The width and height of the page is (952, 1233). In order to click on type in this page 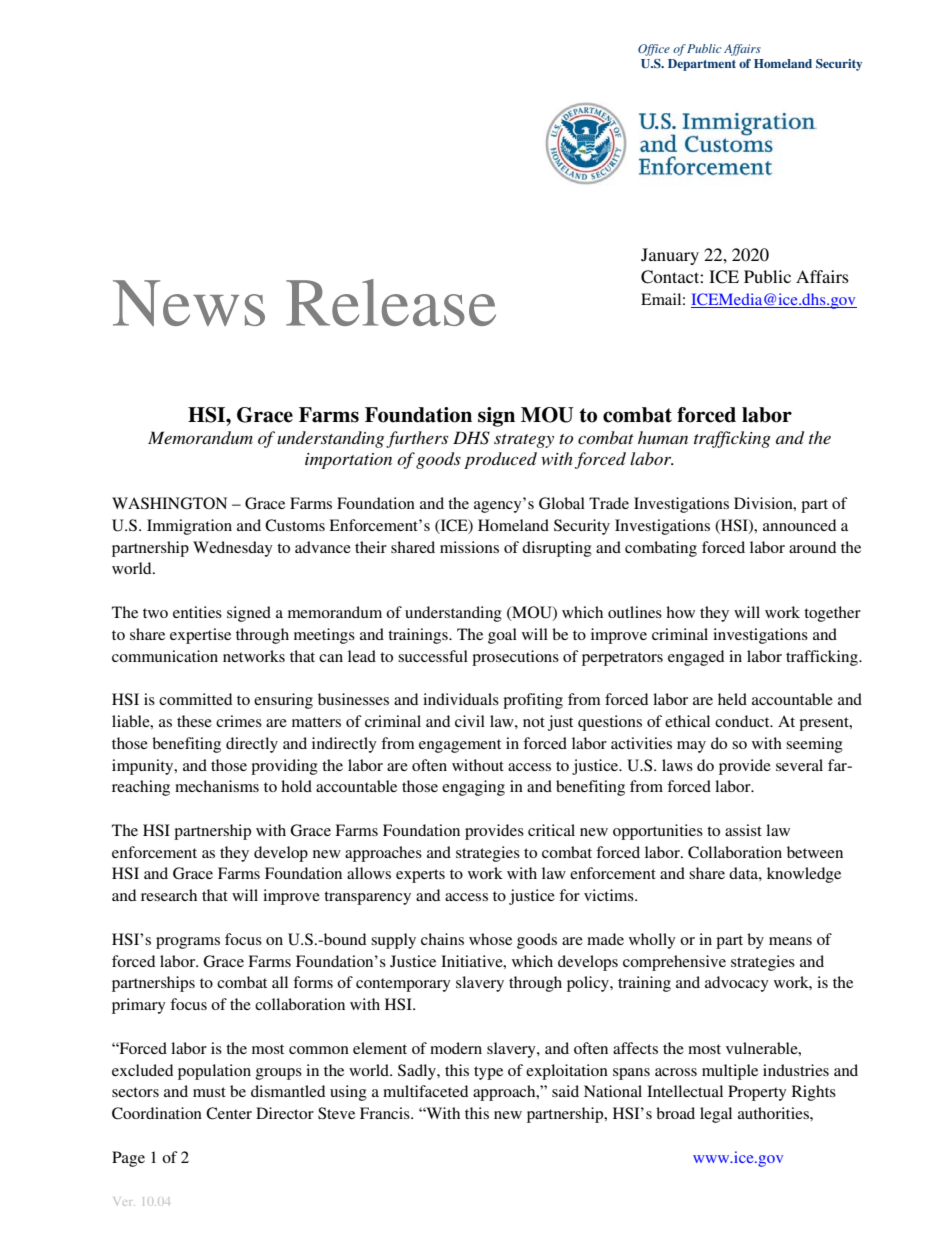, I will do `click(488, 1073)`.
